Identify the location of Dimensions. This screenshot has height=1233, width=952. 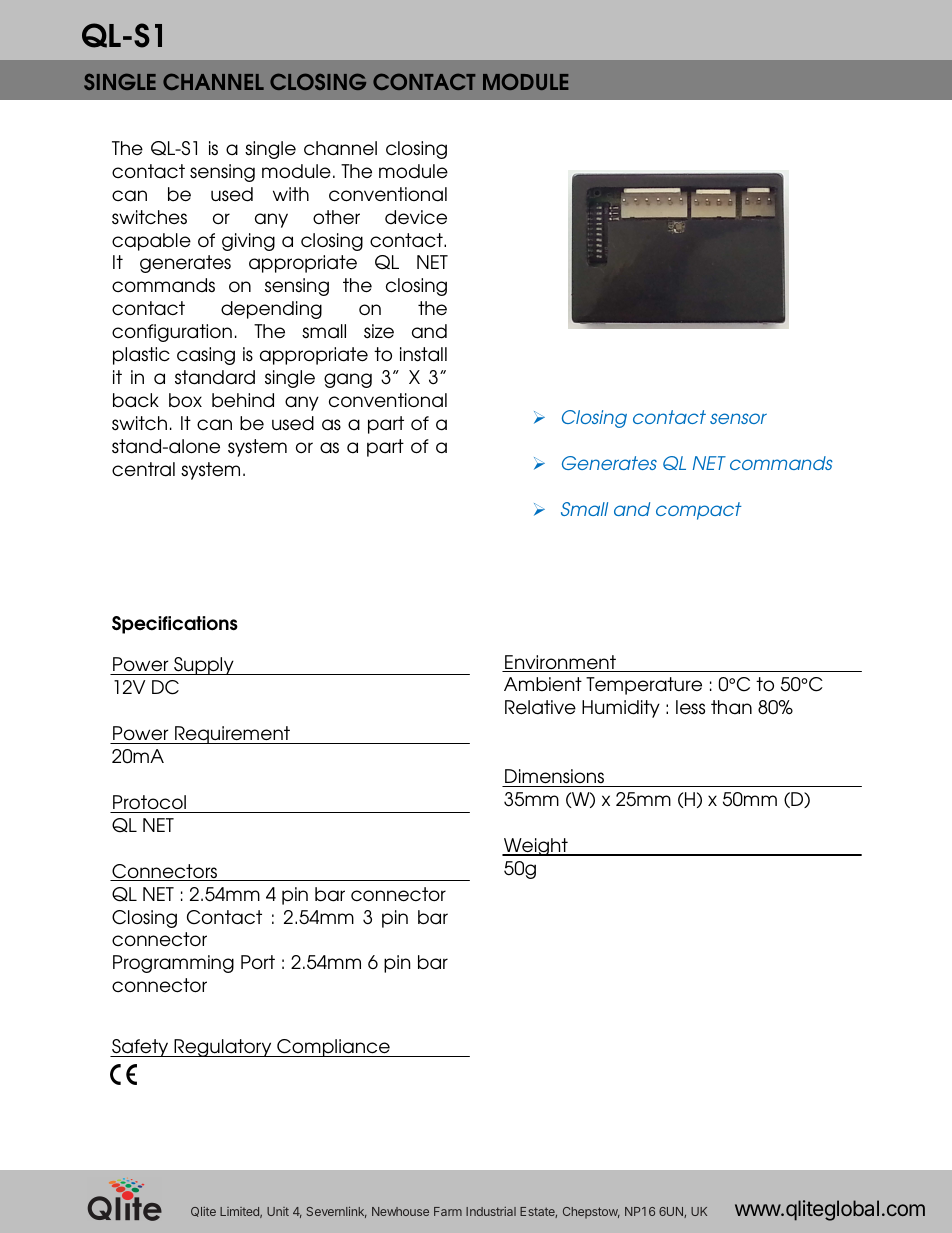
(554, 776).
